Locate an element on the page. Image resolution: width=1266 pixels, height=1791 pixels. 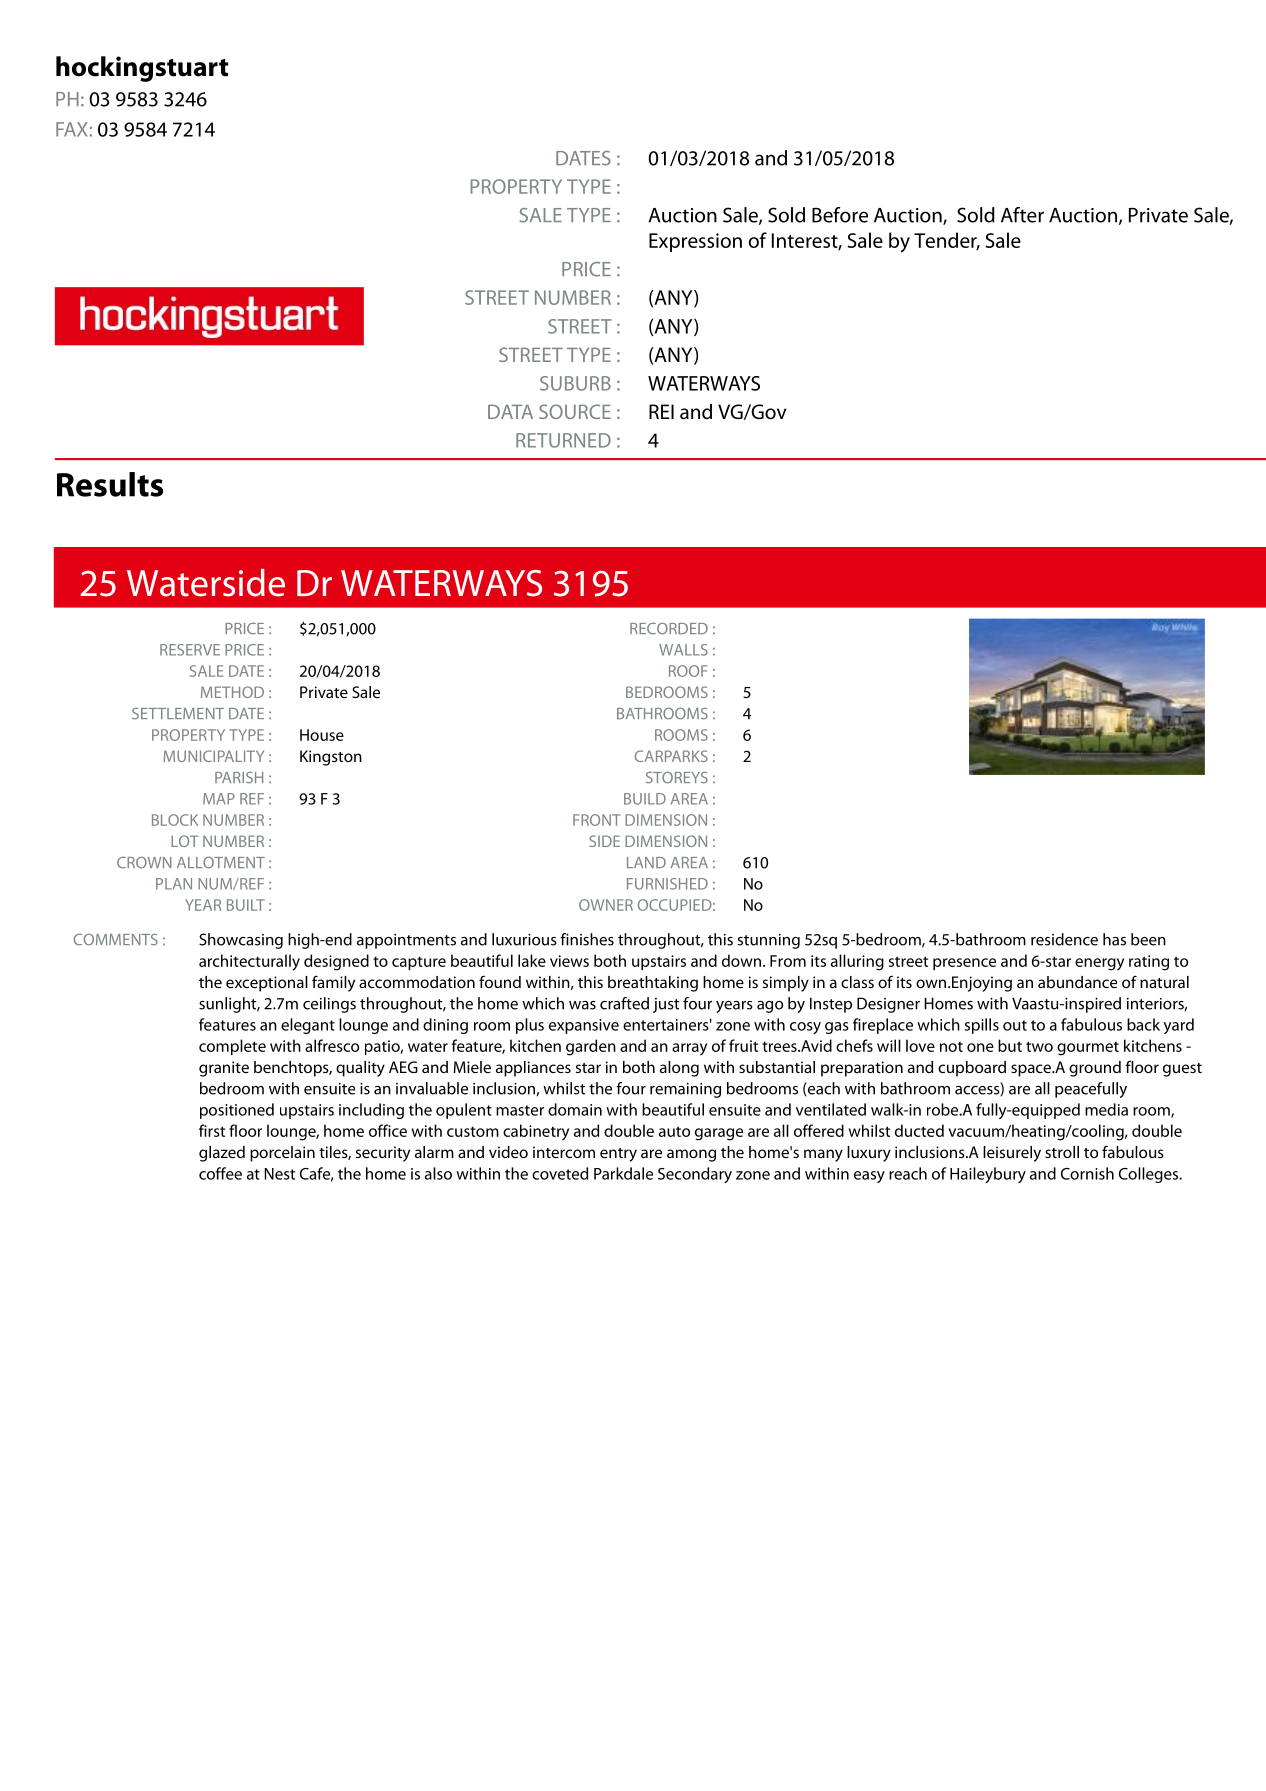
RESERVE is located at coordinates (190, 650).
